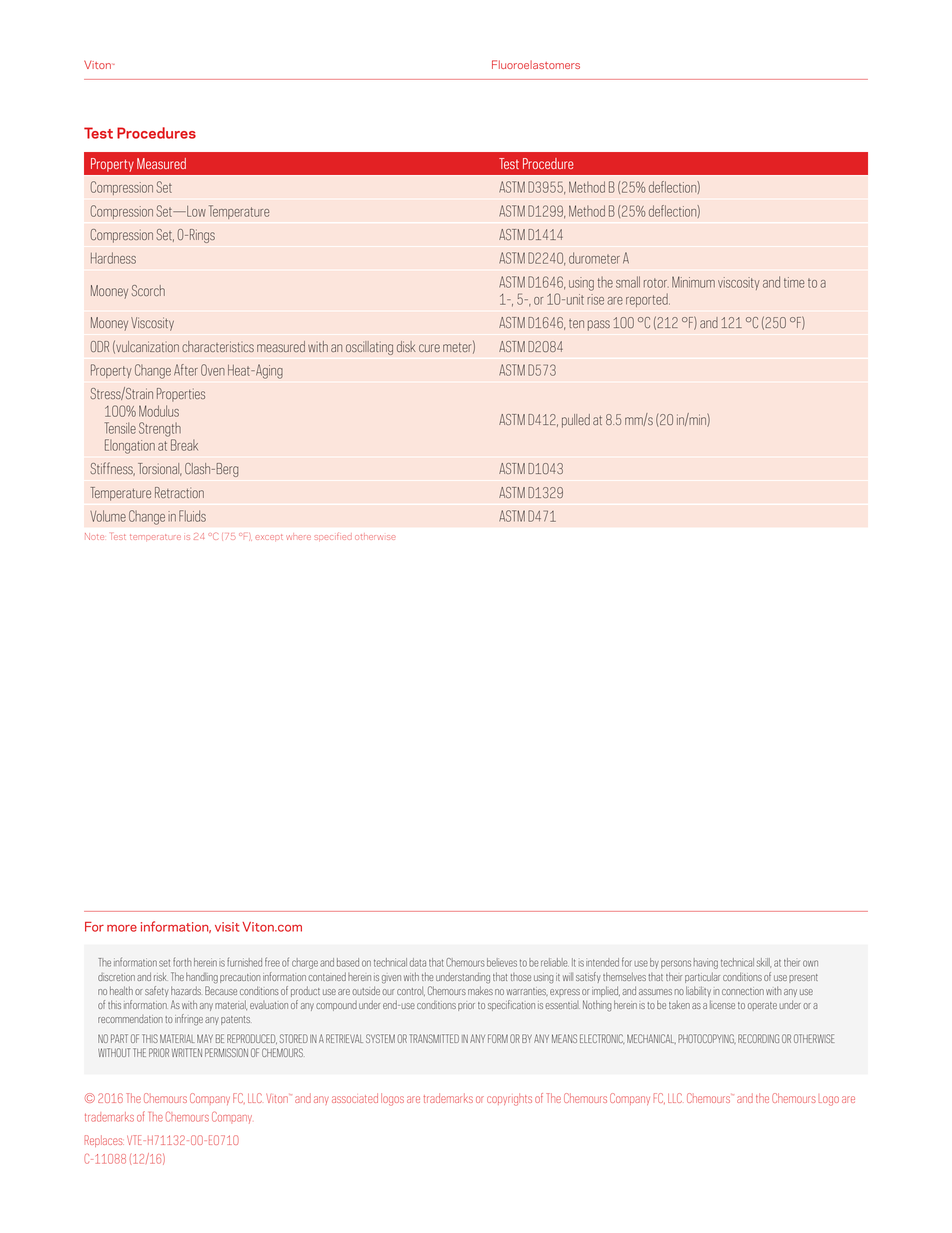  What do you see at coordinates (104, 1141) in the screenshot?
I see `Replaces` at bounding box center [104, 1141].
